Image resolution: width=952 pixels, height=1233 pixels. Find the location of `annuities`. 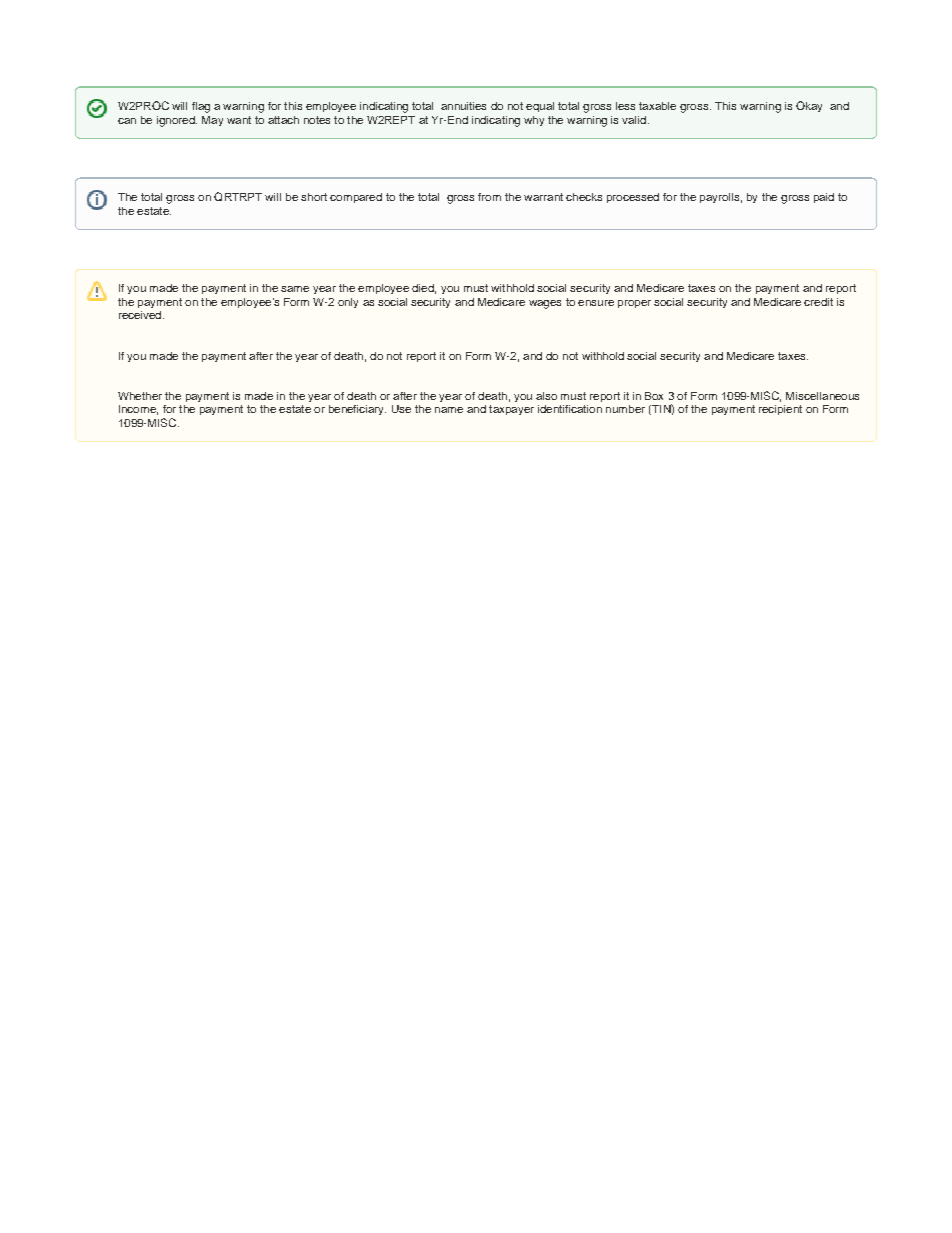

annuities is located at coordinates (463, 106).
